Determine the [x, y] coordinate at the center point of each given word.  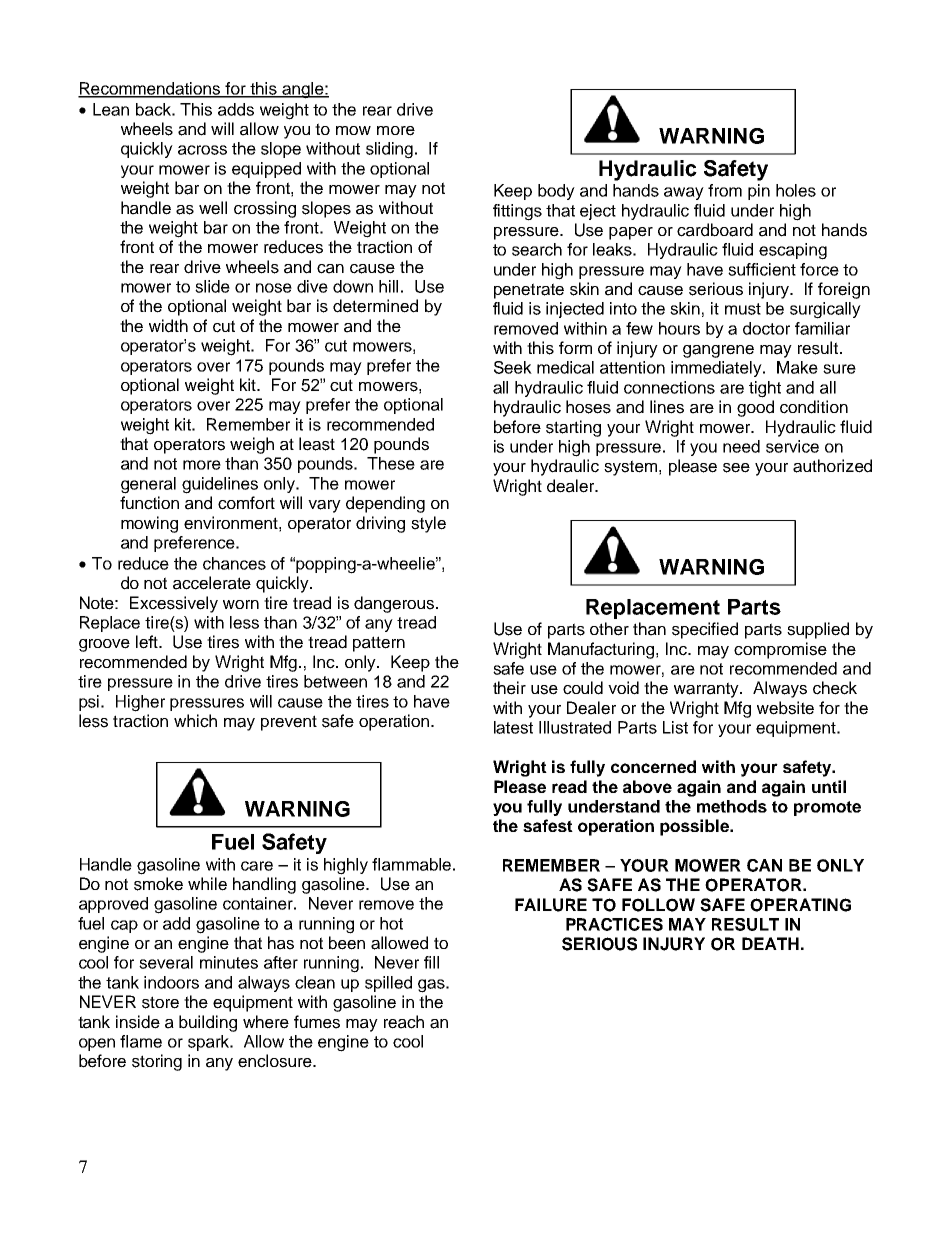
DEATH [770, 943]
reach [404, 1022]
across [202, 150]
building [208, 1023]
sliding [391, 150]
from [725, 190]
